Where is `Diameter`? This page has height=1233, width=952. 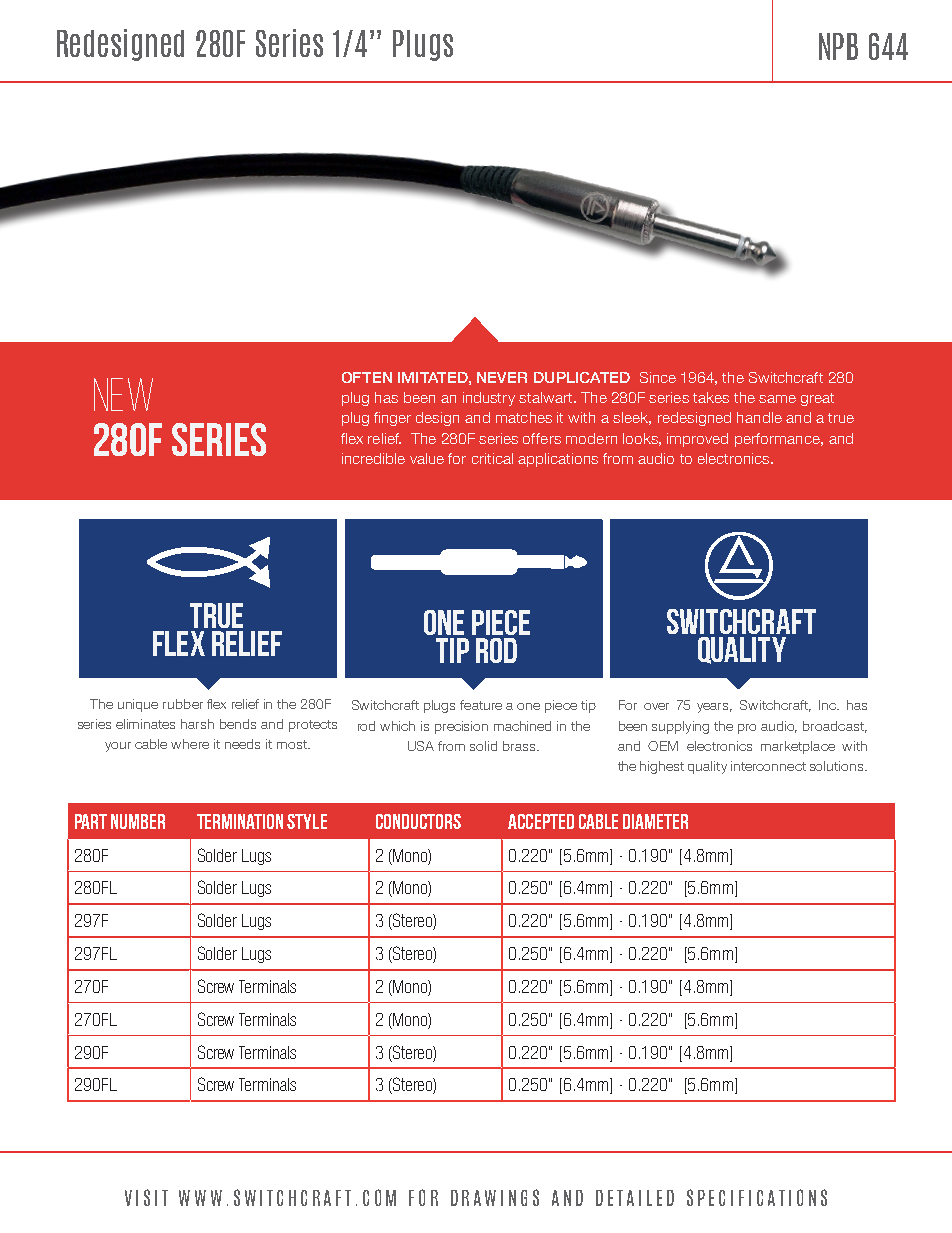
Diameter is located at coordinates (655, 821).
